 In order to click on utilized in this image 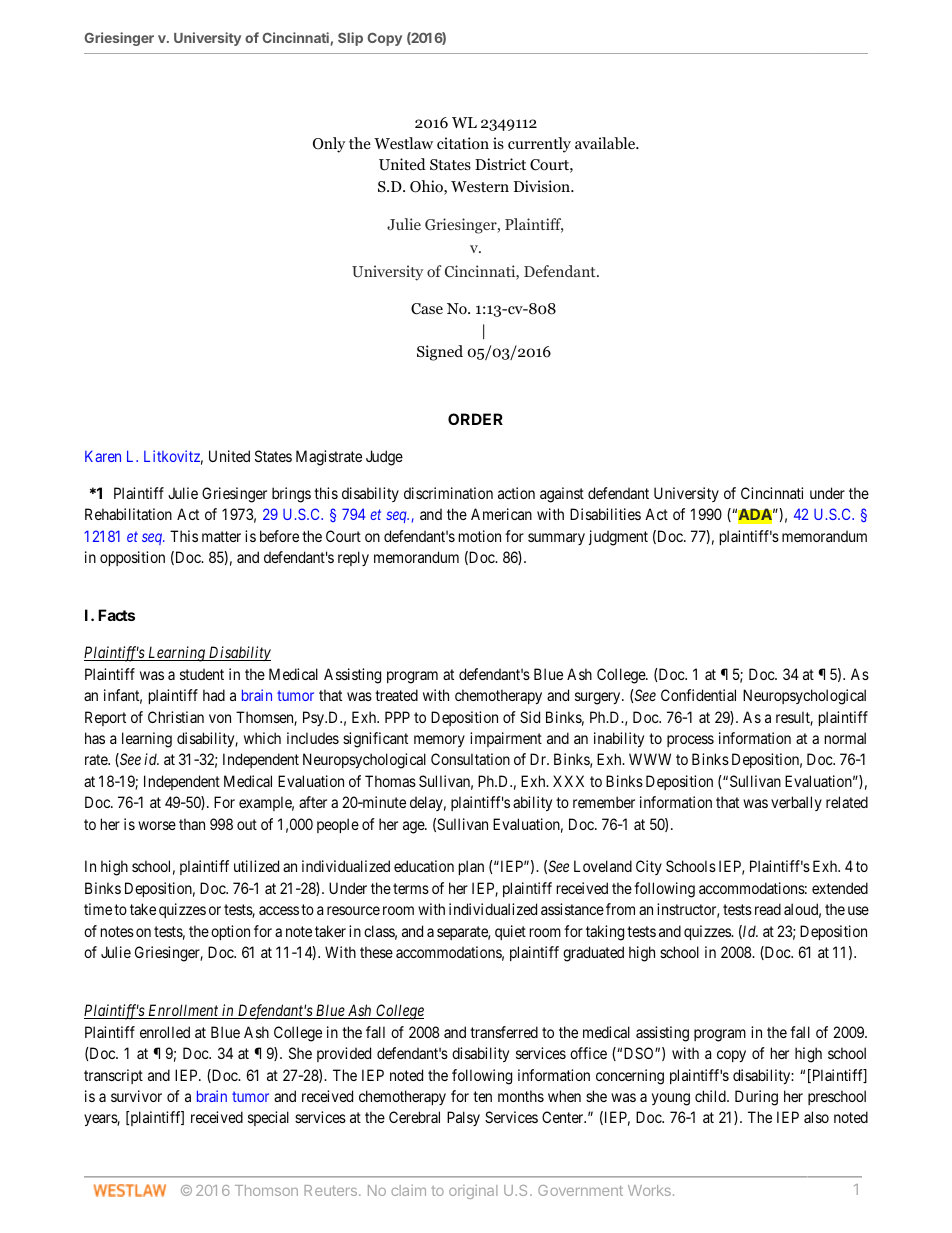, I will do `click(256, 866)`.
